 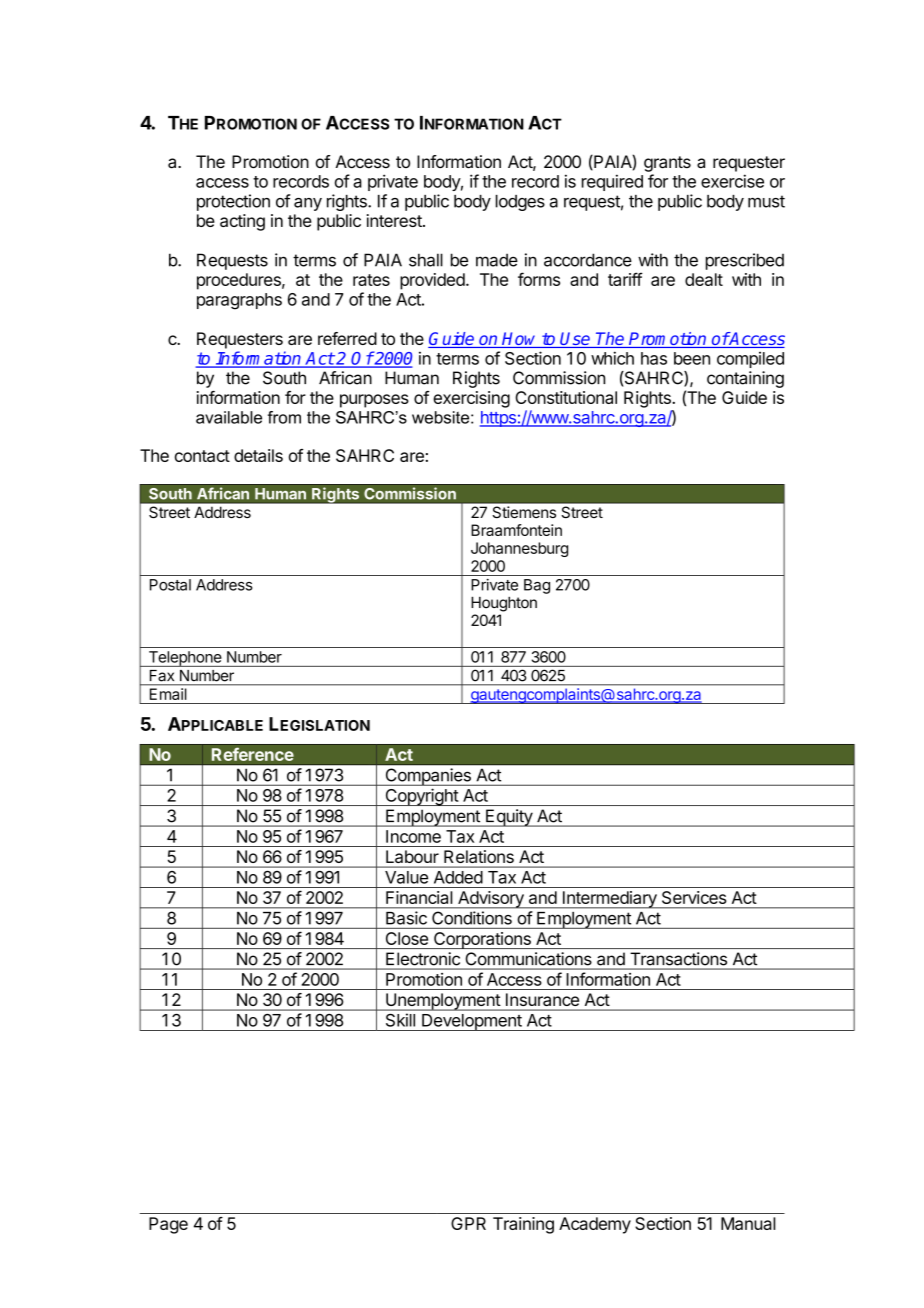 What do you see at coordinates (520, 203) in the screenshot?
I see `lodges` at bounding box center [520, 203].
